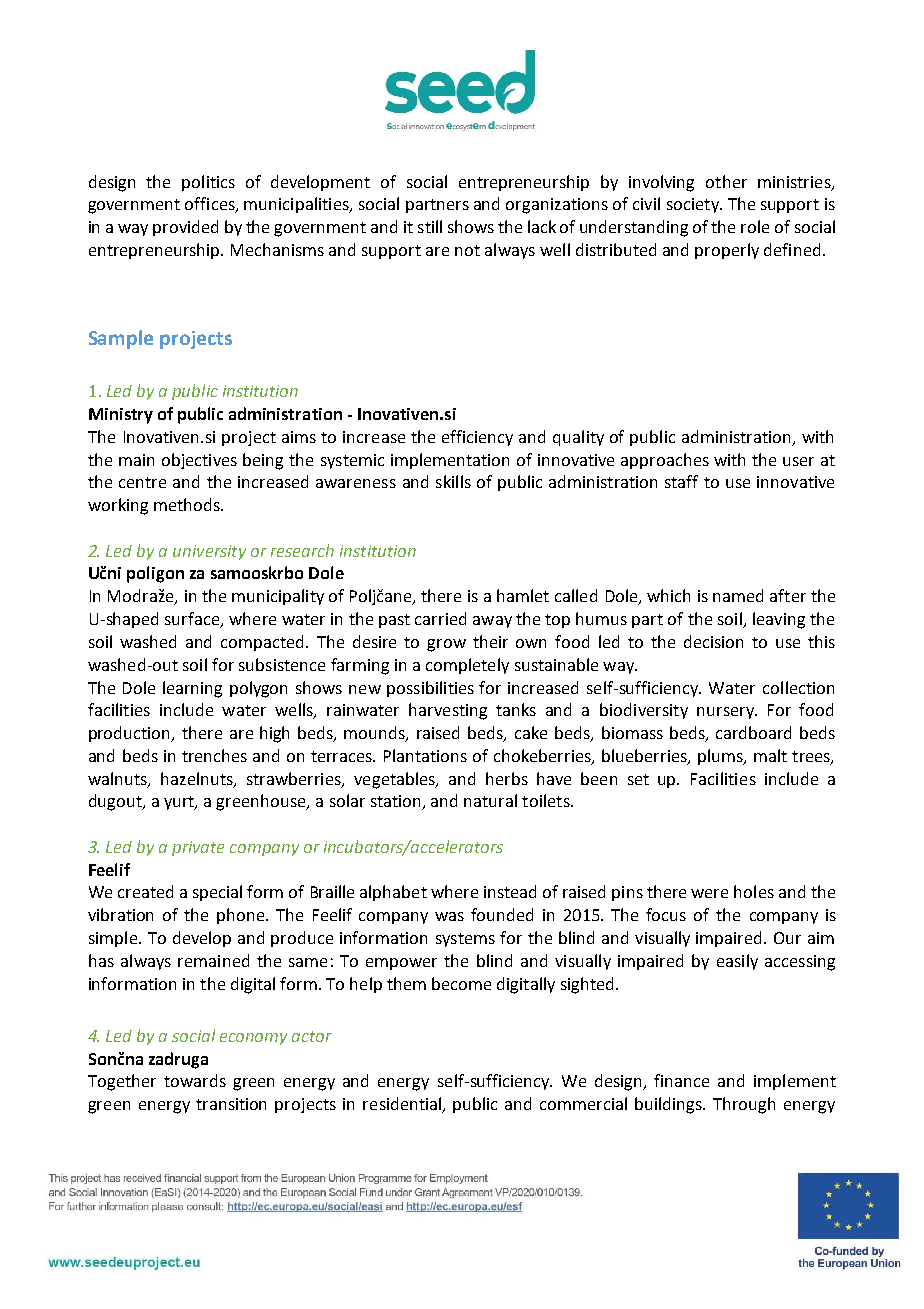 The height and width of the image is (1309, 924). What do you see at coordinates (195, 1080) in the image?
I see `towards` at bounding box center [195, 1080].
